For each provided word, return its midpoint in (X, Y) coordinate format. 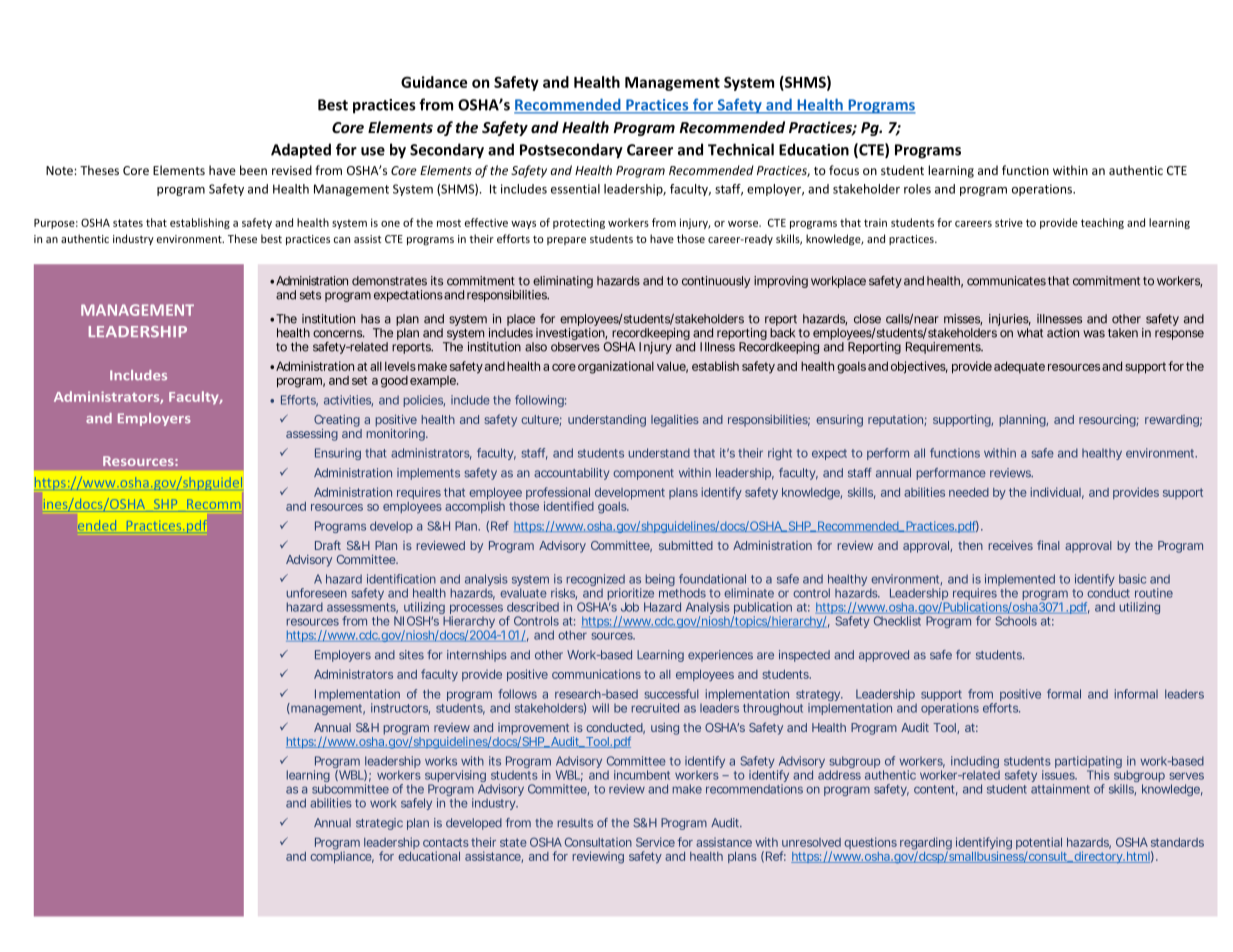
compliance (342, 857)
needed (969, 492)
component (643, 474)
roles (917, 189)
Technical (741, 149)
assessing (312, 435)
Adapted (301, 151)
